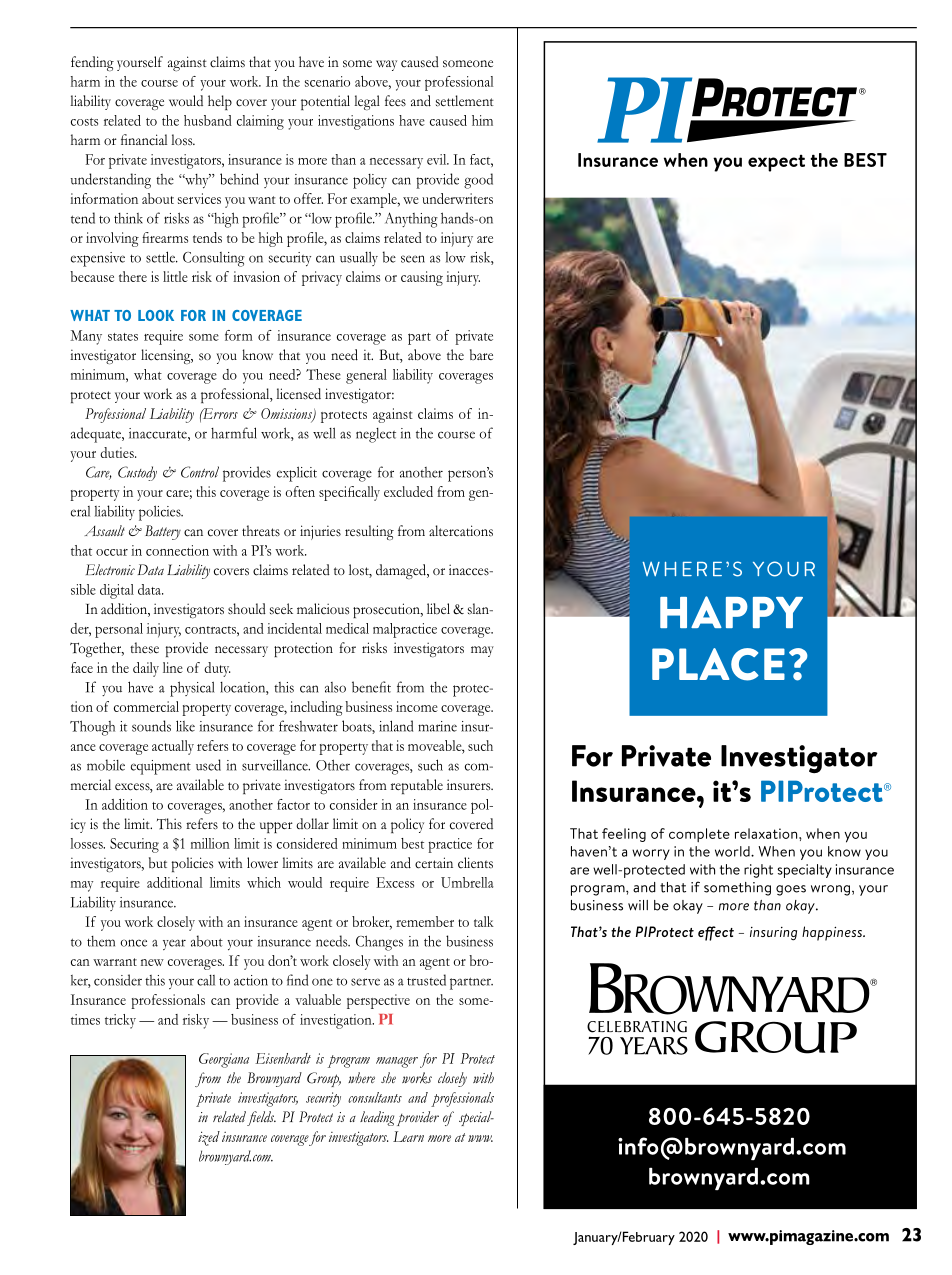  What do you see at coordinates (220, 102) in the screenshot?
I see `help` at bounding box center [220, 102].
